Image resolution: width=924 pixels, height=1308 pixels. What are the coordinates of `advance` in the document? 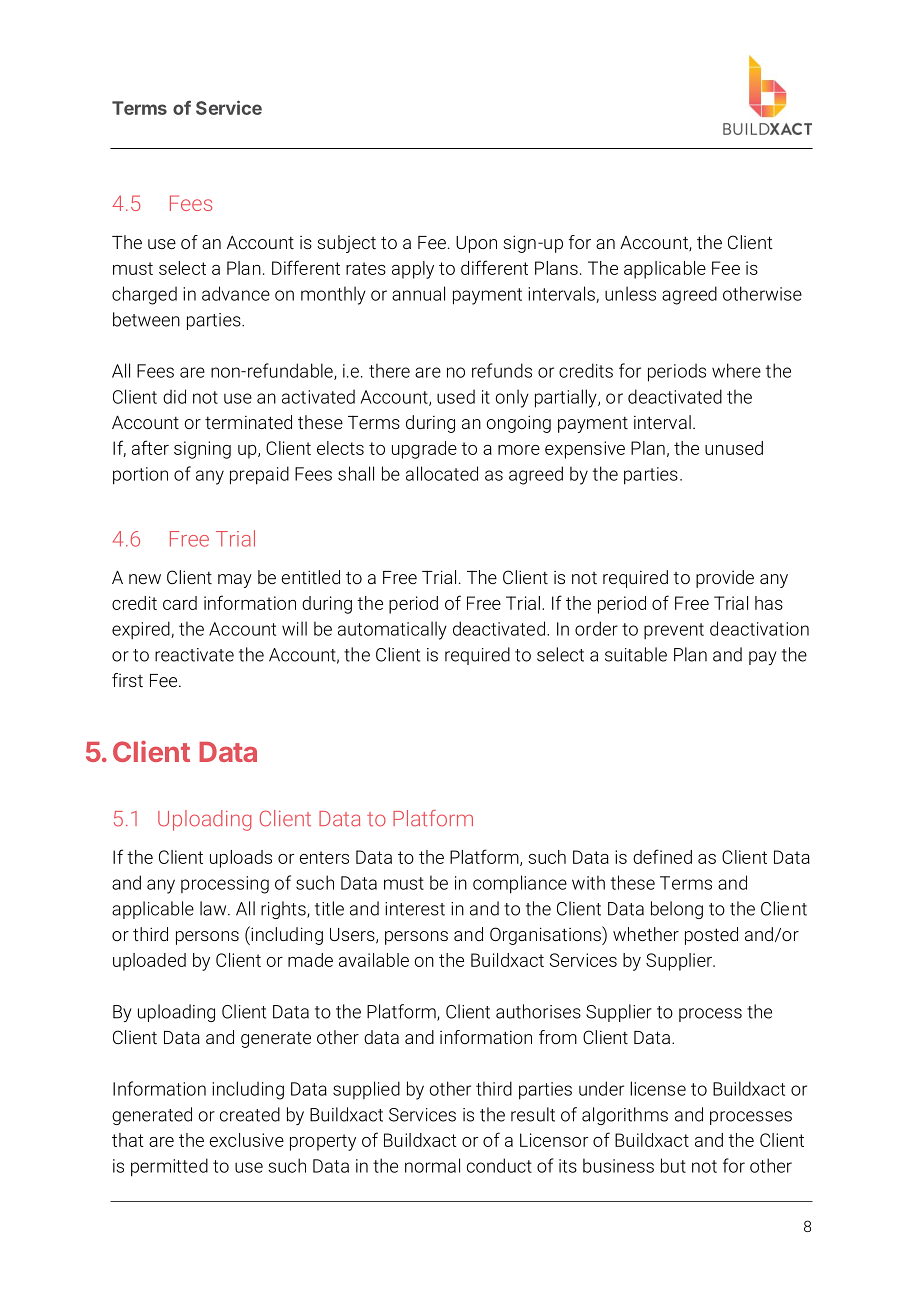 It's located at (236, 293).
